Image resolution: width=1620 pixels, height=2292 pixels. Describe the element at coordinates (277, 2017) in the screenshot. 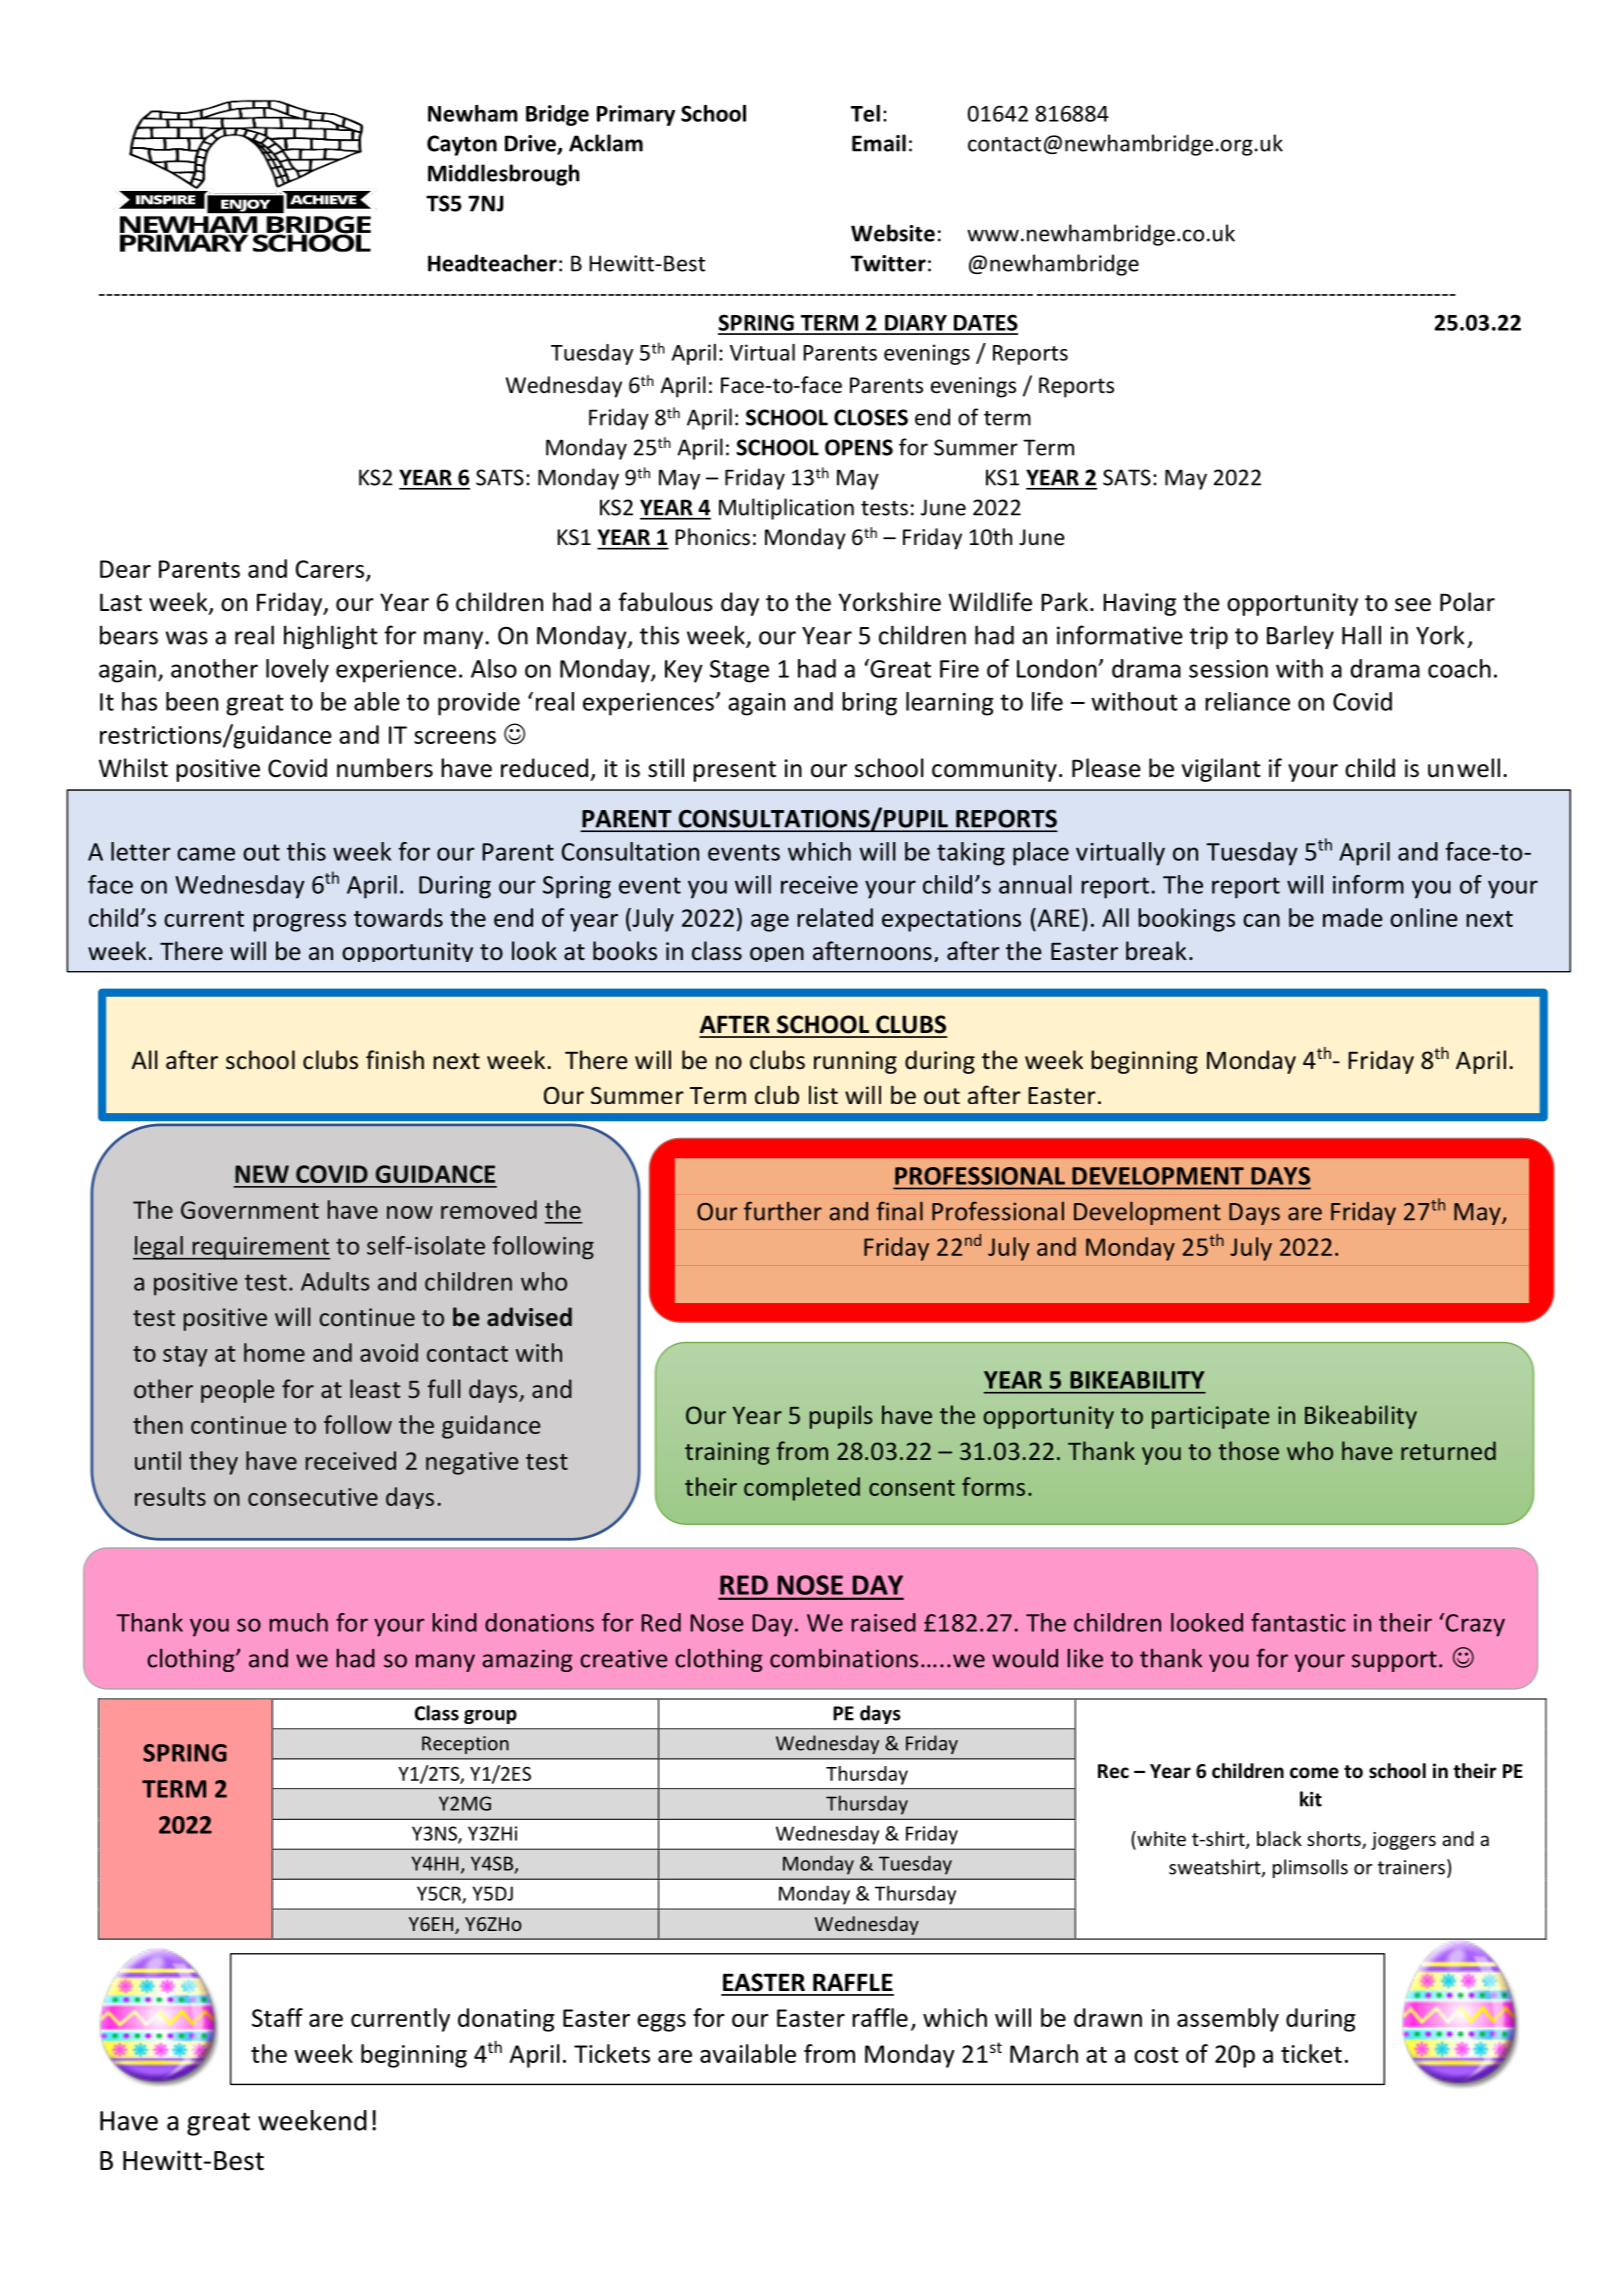

I see `Staff` at that location.
